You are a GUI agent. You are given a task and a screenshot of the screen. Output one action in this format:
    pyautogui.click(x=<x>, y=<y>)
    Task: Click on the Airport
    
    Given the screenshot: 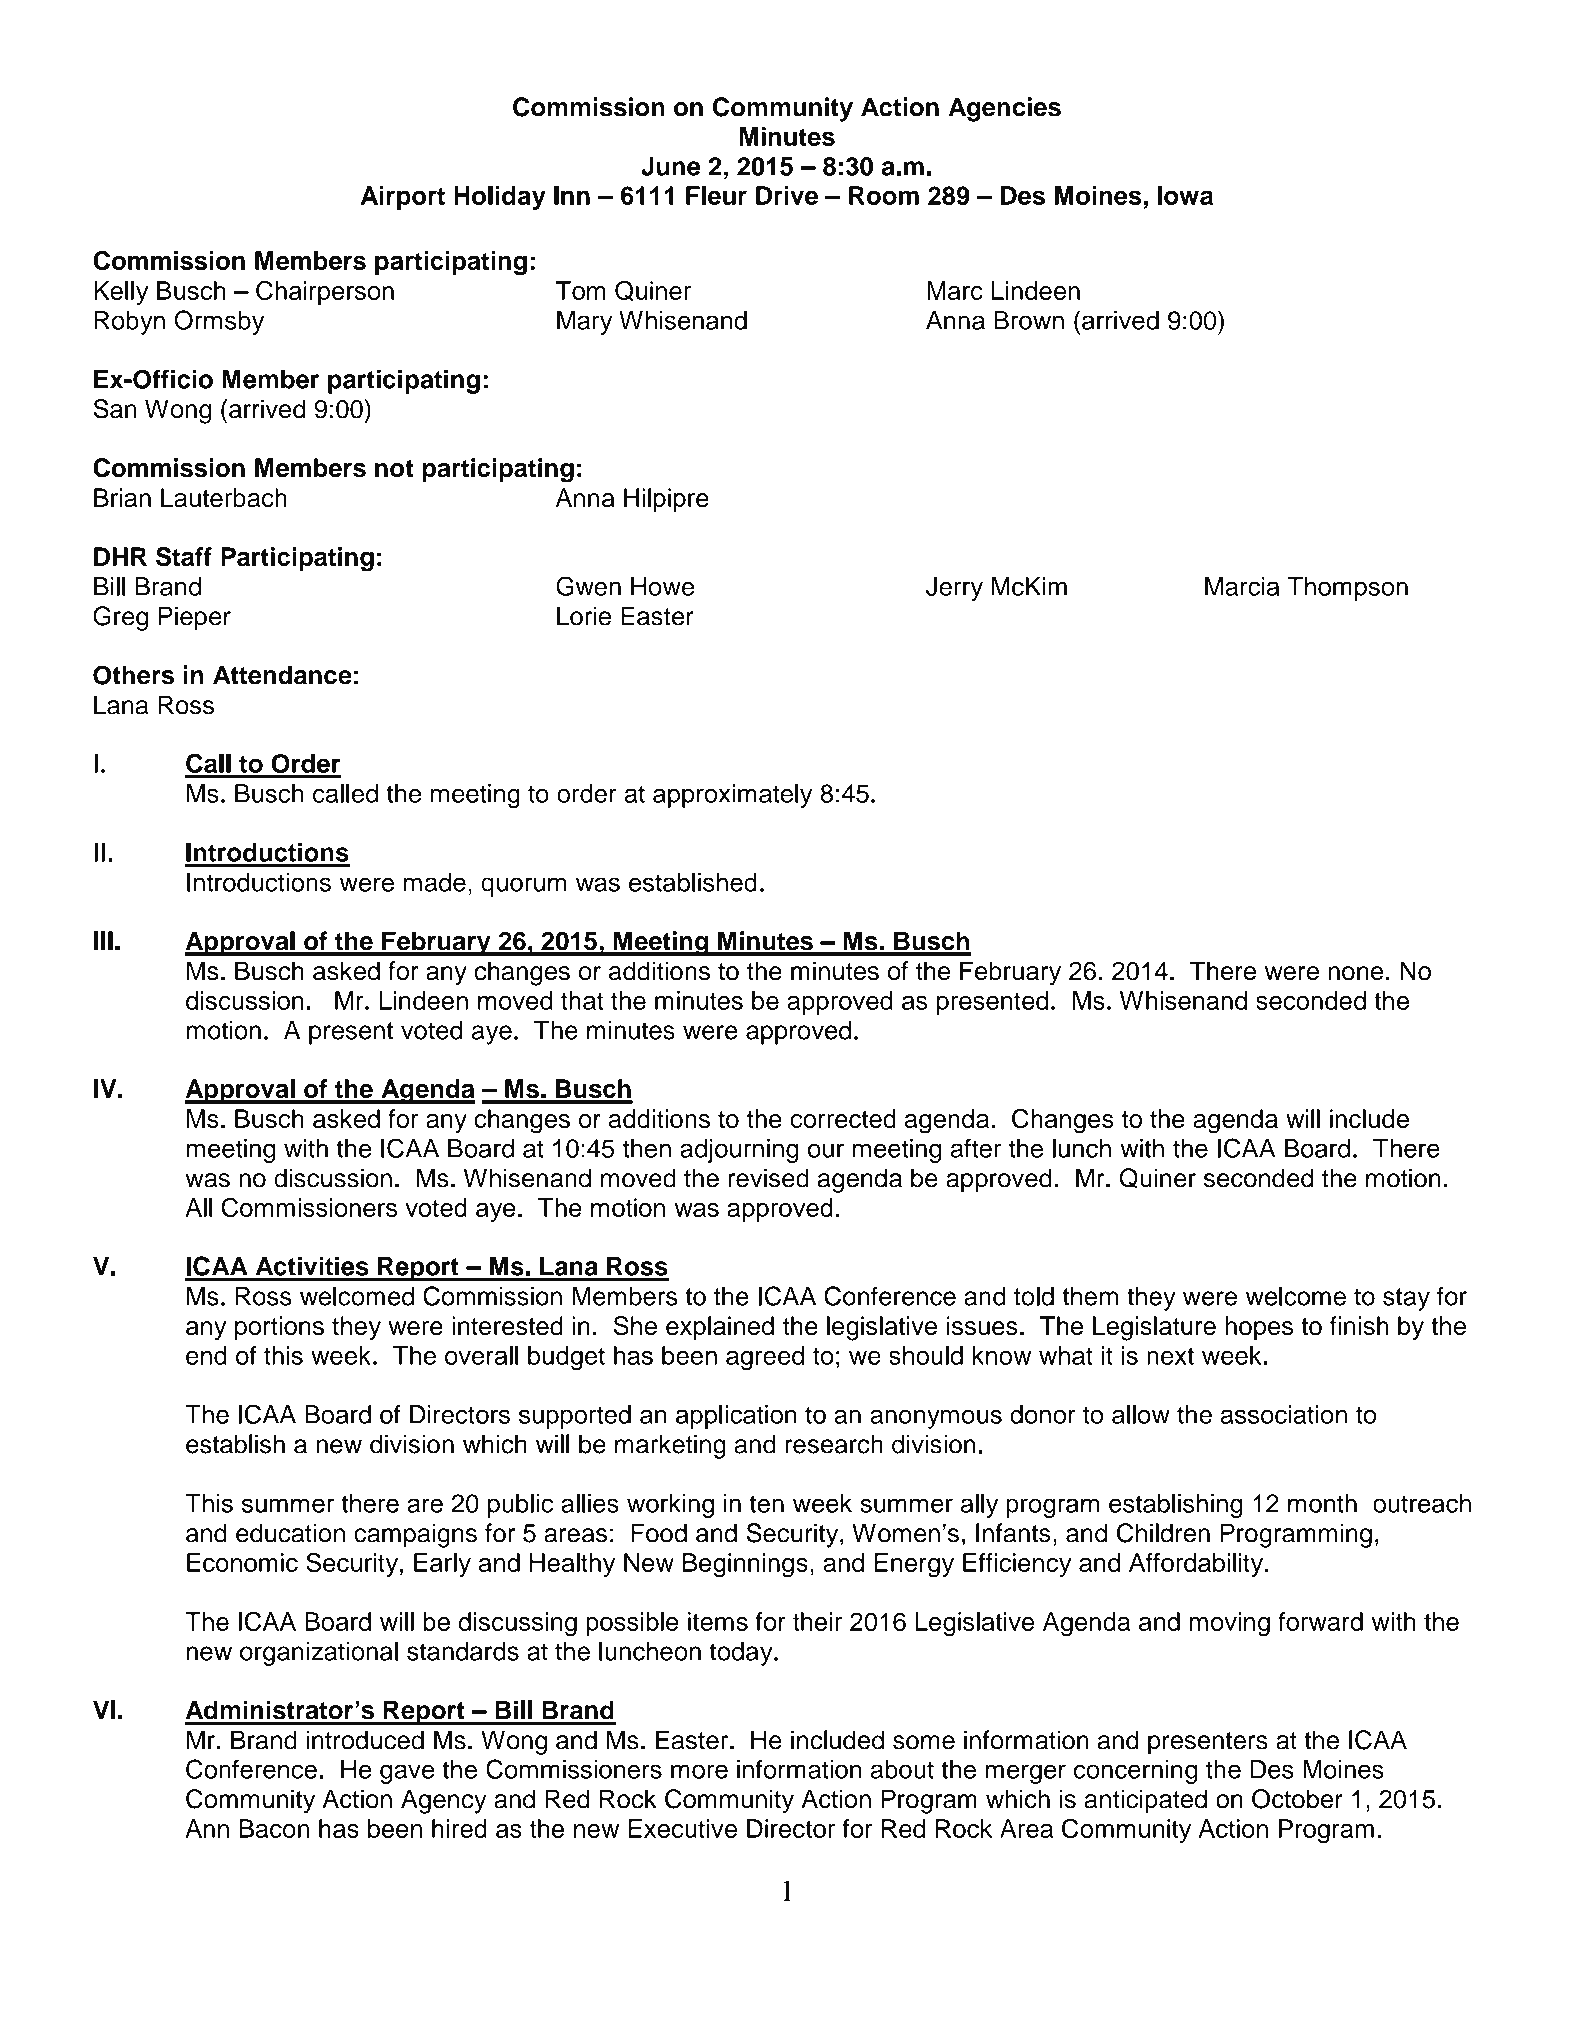 What is the action you would take?
    pyautogui.click(x=403, y=198)
